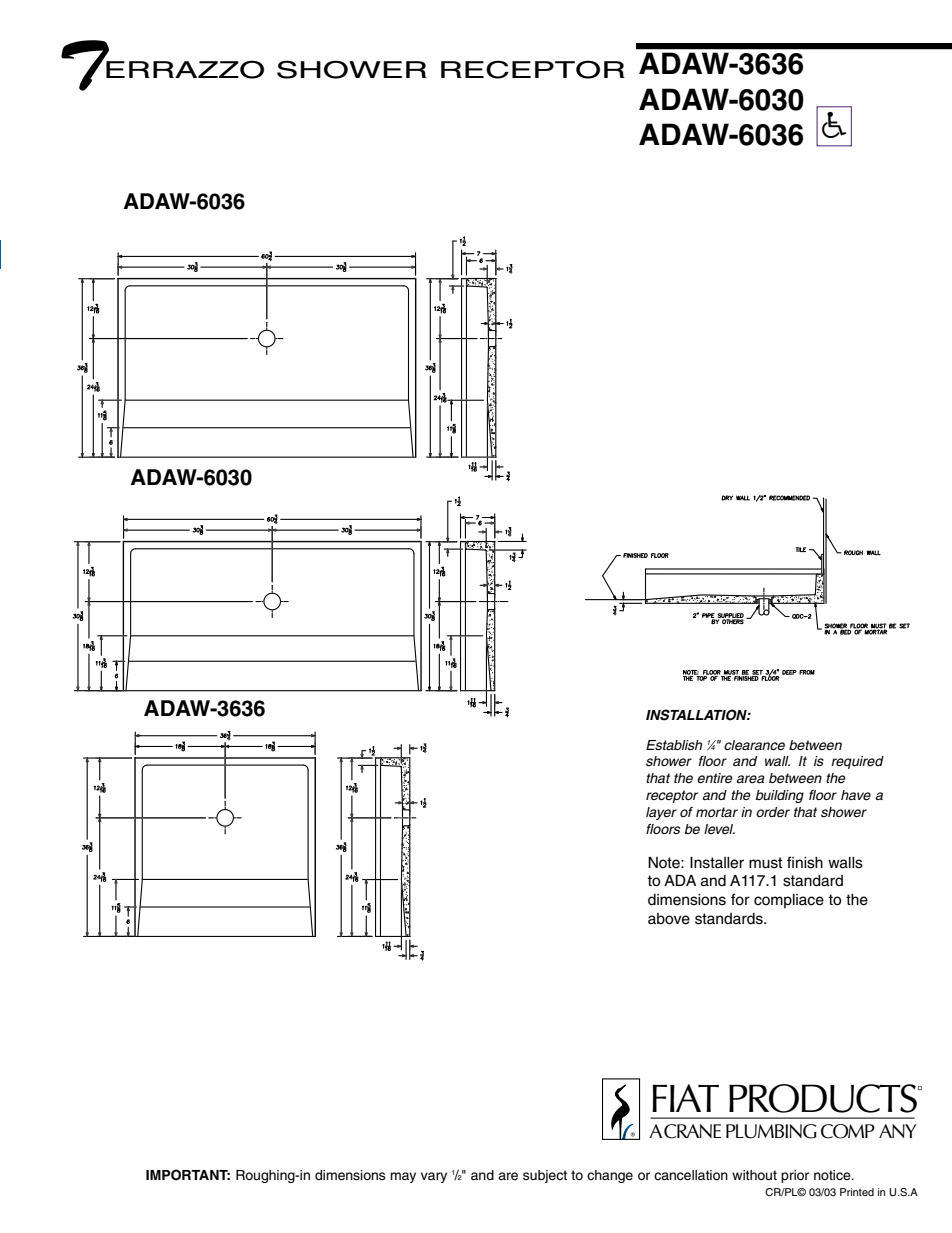 This screenshot has height=1233, width=952. Describe the element at coordinates (857, 762) in the screenshot. I see `required` at that location.
